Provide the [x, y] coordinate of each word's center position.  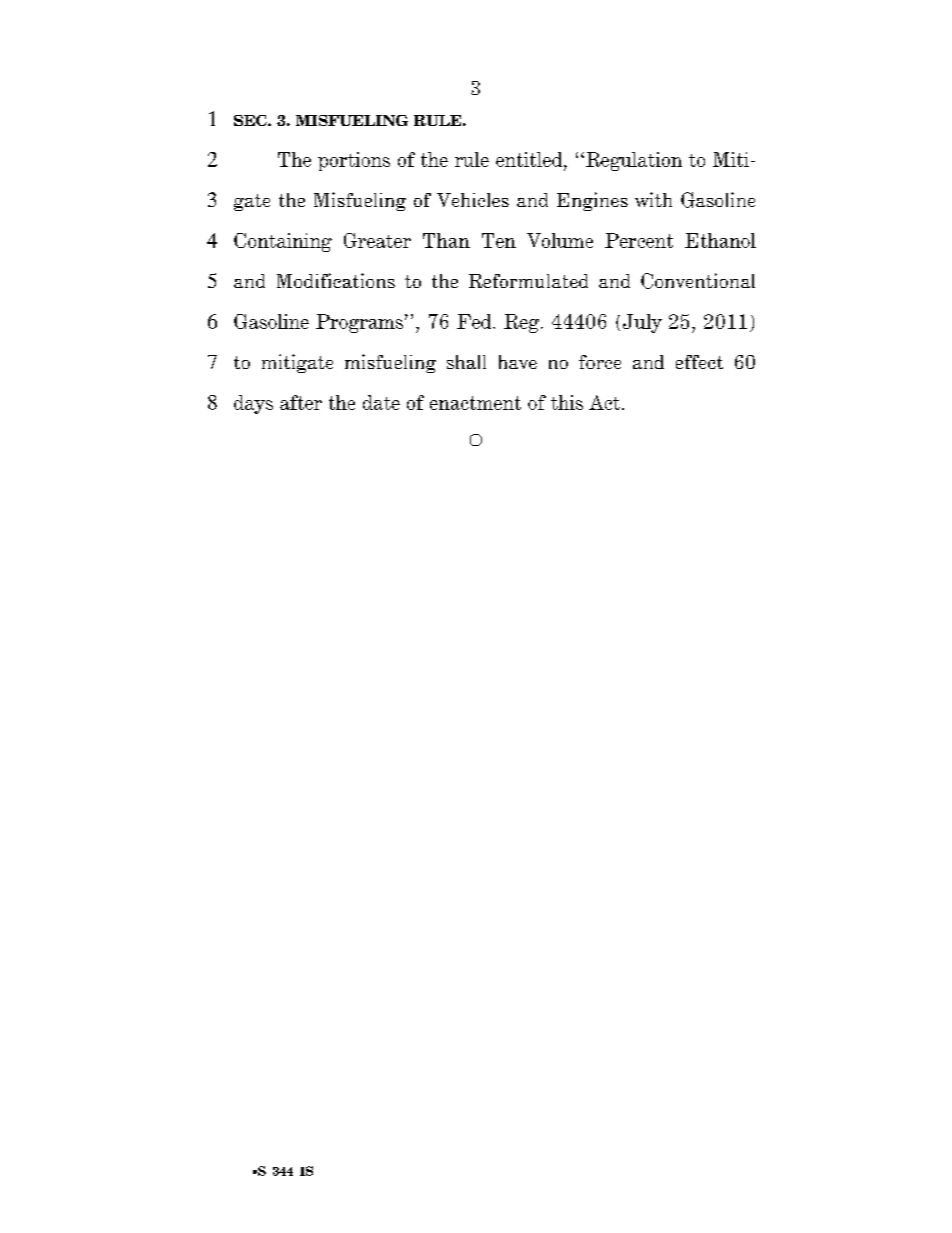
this [567, 402]
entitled [530, 159]
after [301, 402]
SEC [251, 120]
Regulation [634, 161]
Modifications [336, 280]
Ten [499, 240]
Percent [639, 240]
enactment [475, 403]
